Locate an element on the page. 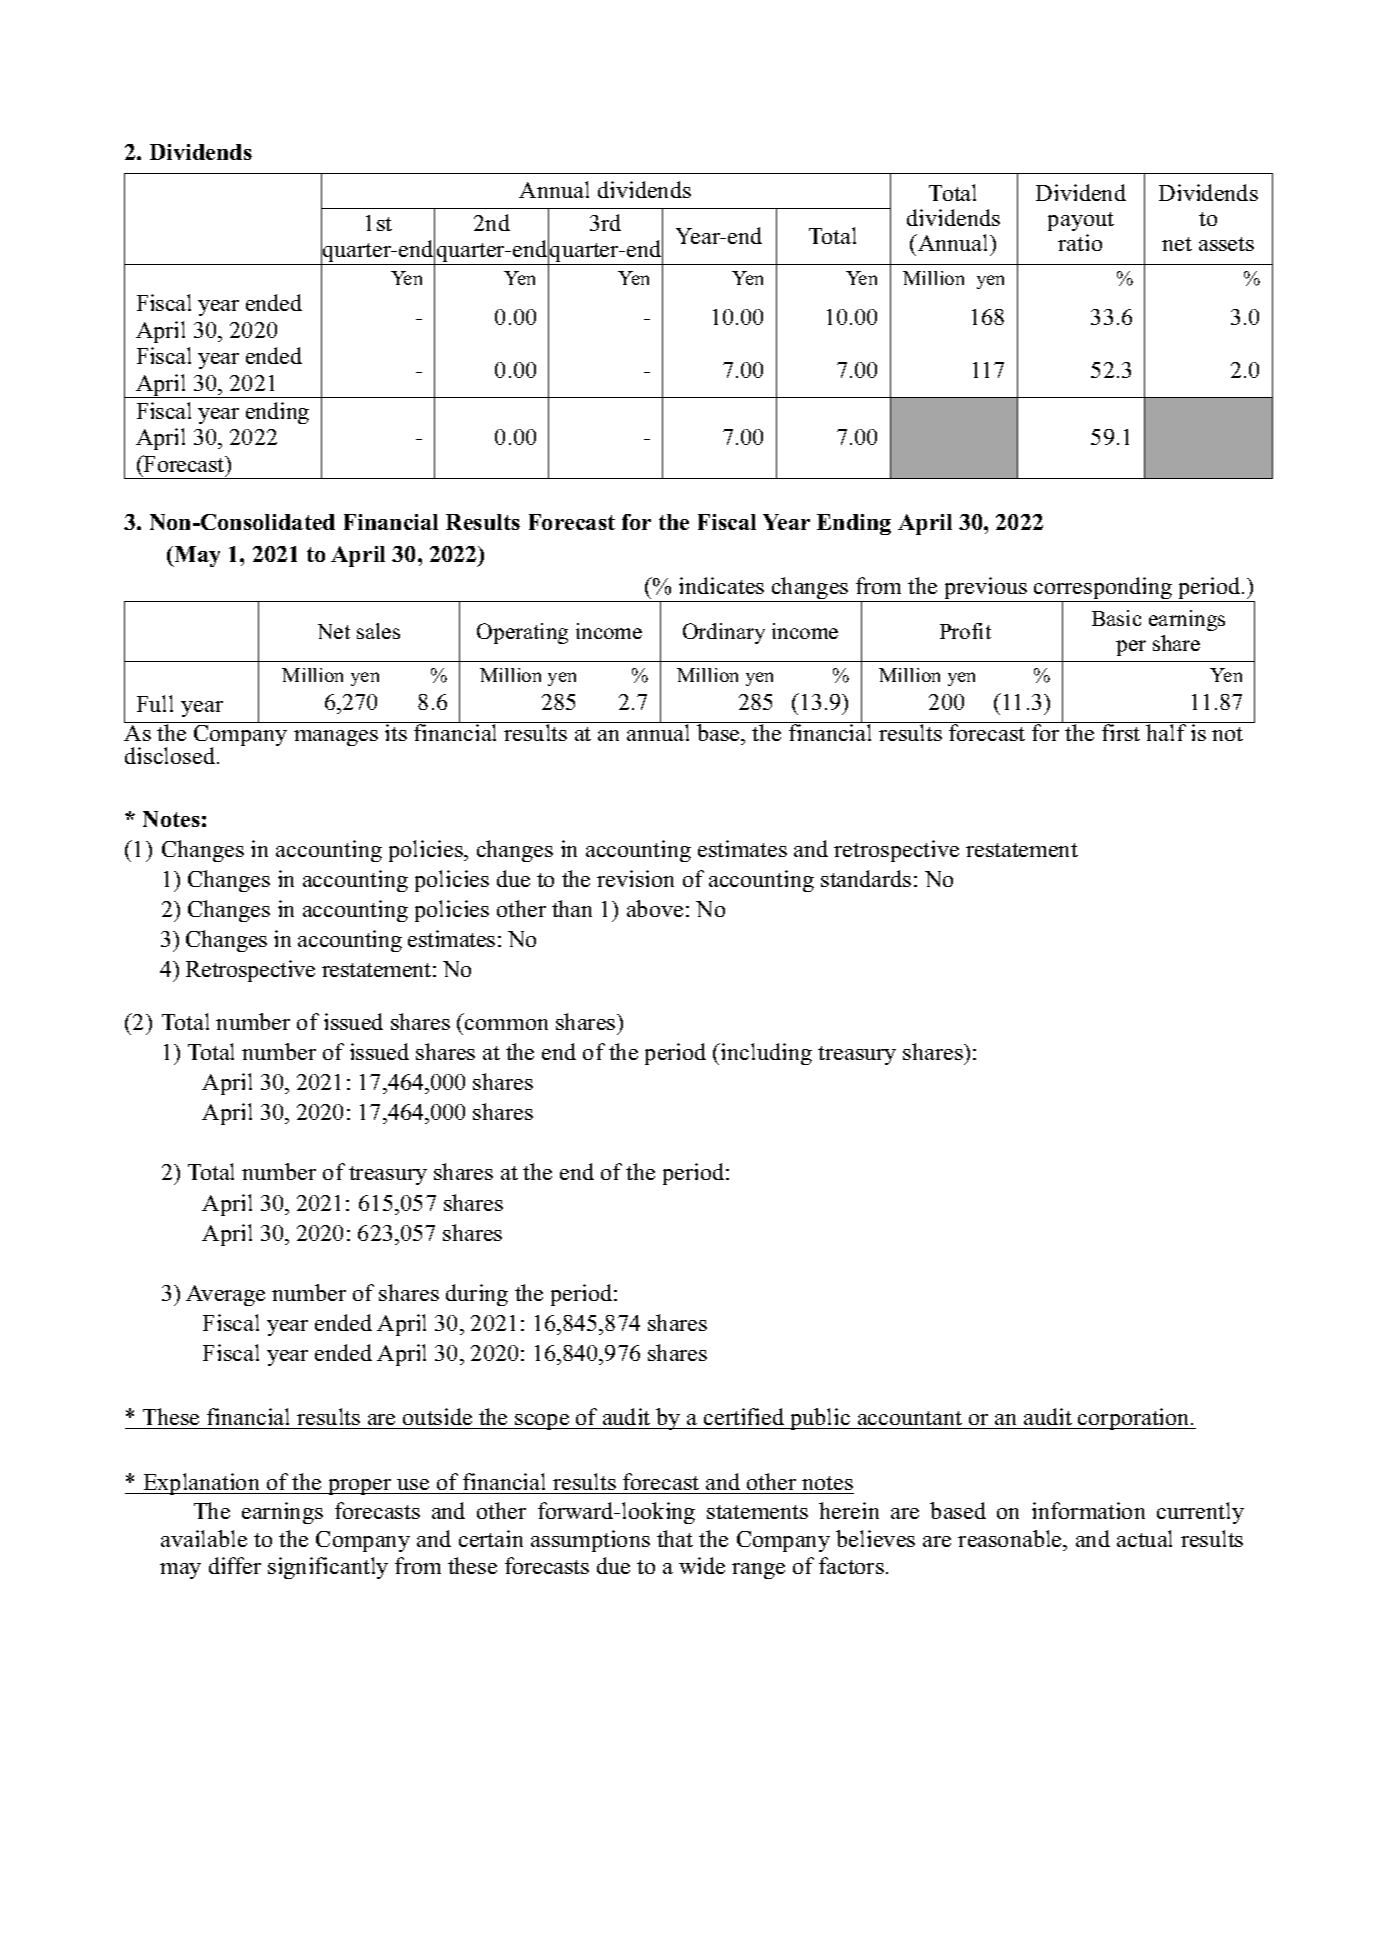 The width and height of the image is (1375, 1945). assets is located at coordinates (1226, 244).
